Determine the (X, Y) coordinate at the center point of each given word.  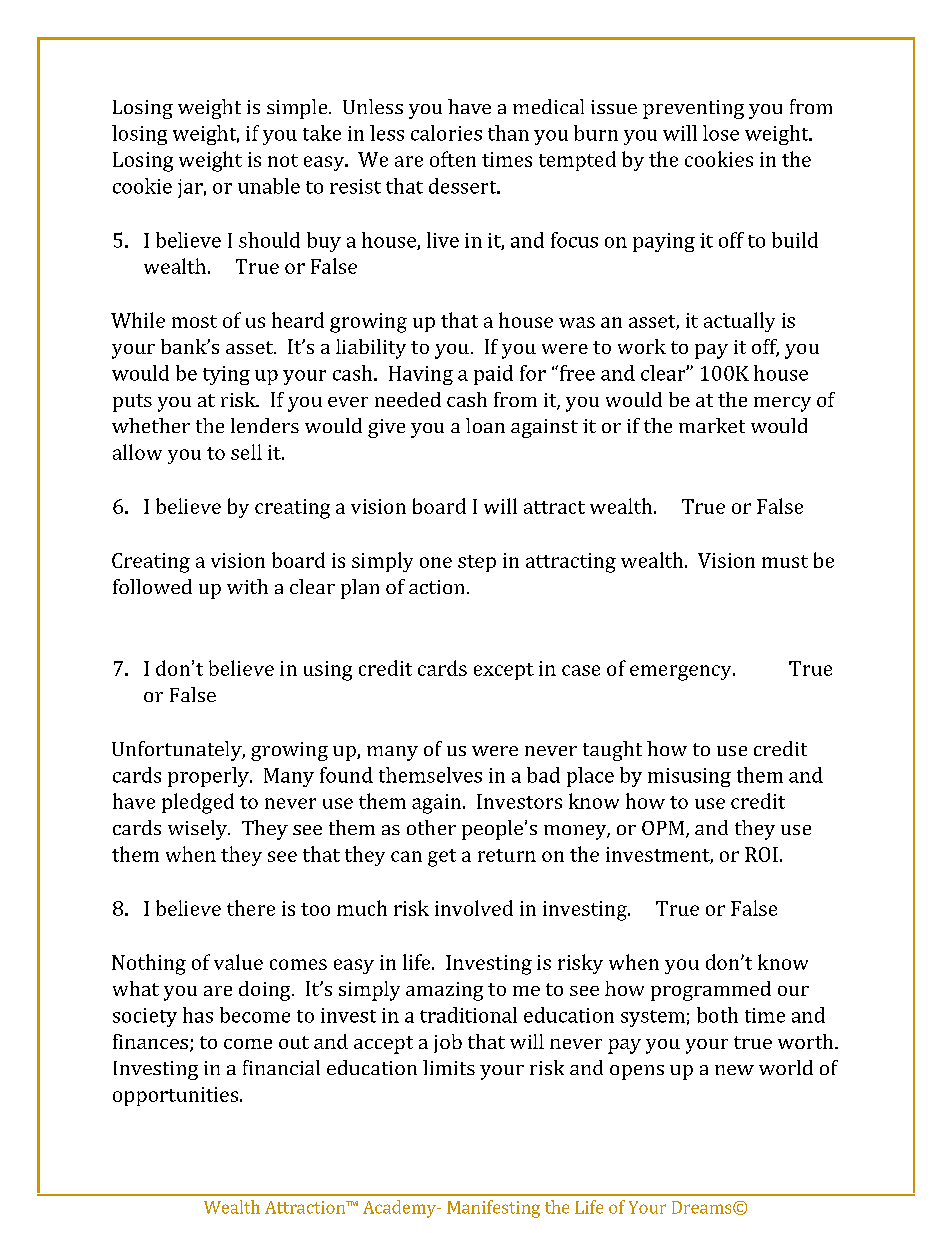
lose (721, 133)
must (785, 561)
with (247, 586)
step (477, 563)
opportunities (177, 1096)
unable (269, 186)
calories (446, 133)
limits (449, 1067)
